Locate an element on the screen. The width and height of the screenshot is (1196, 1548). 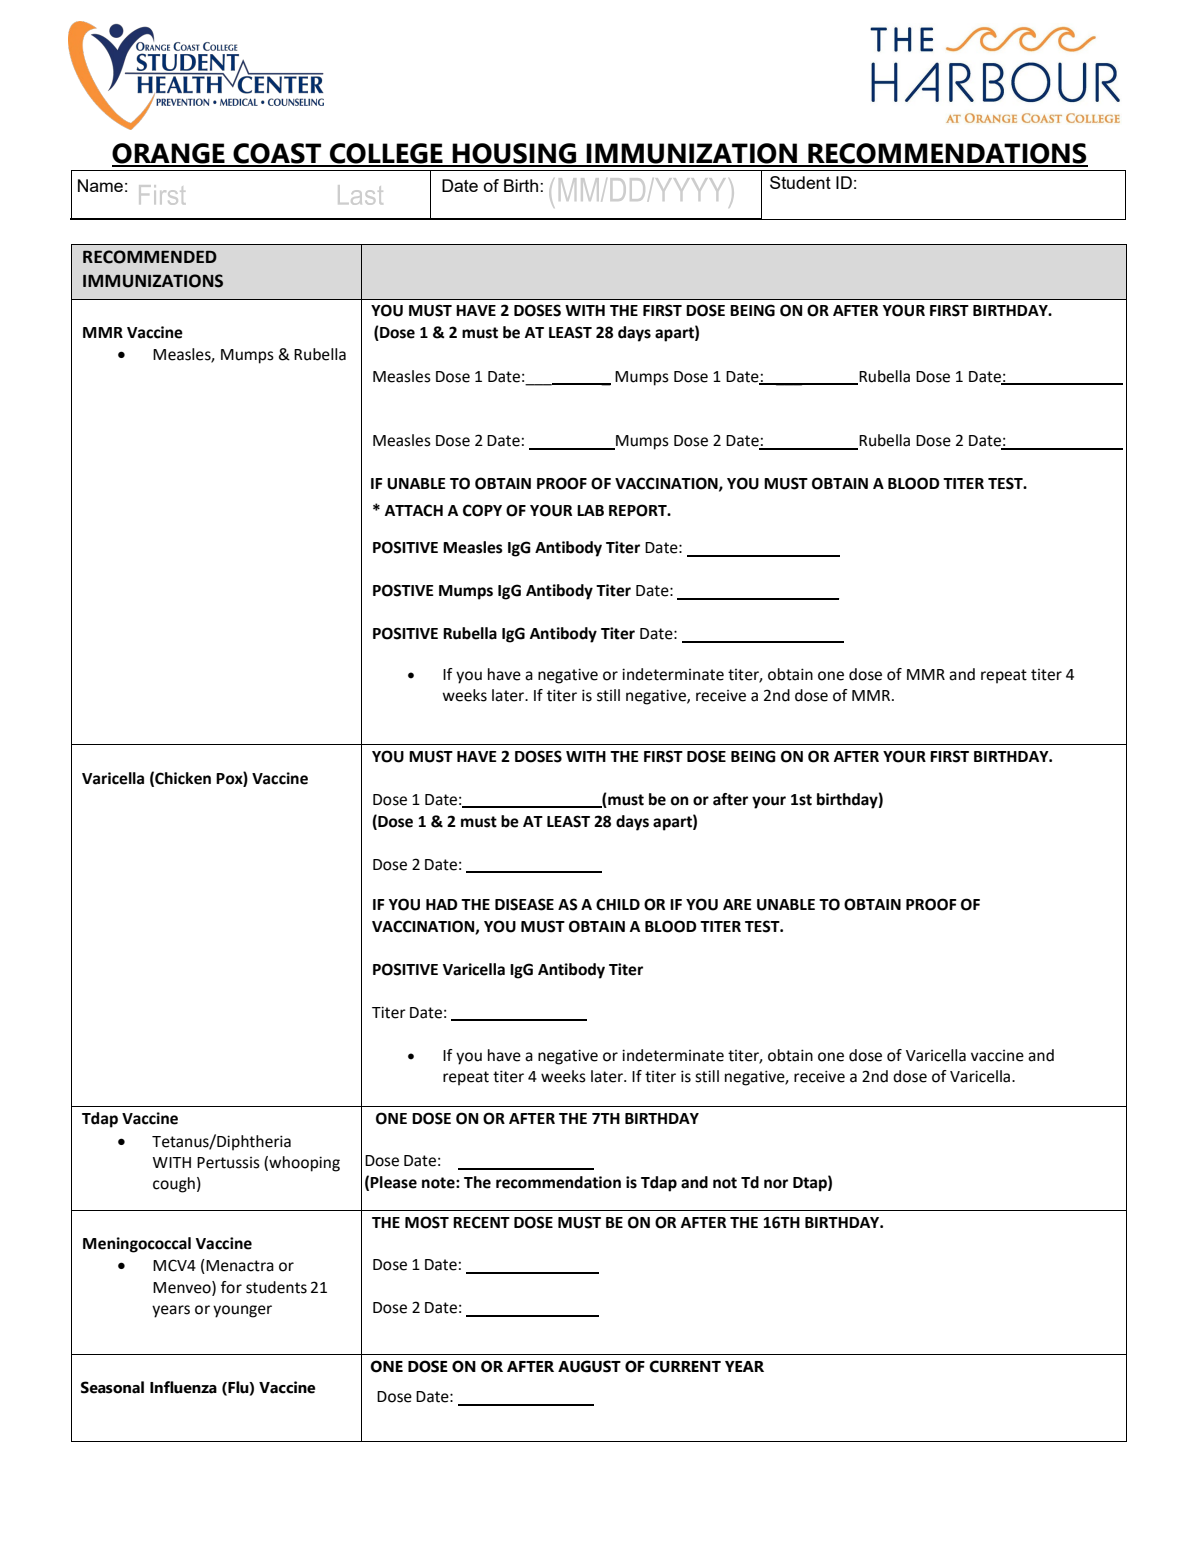
HOUSING is located at coordinates (514, 154).
